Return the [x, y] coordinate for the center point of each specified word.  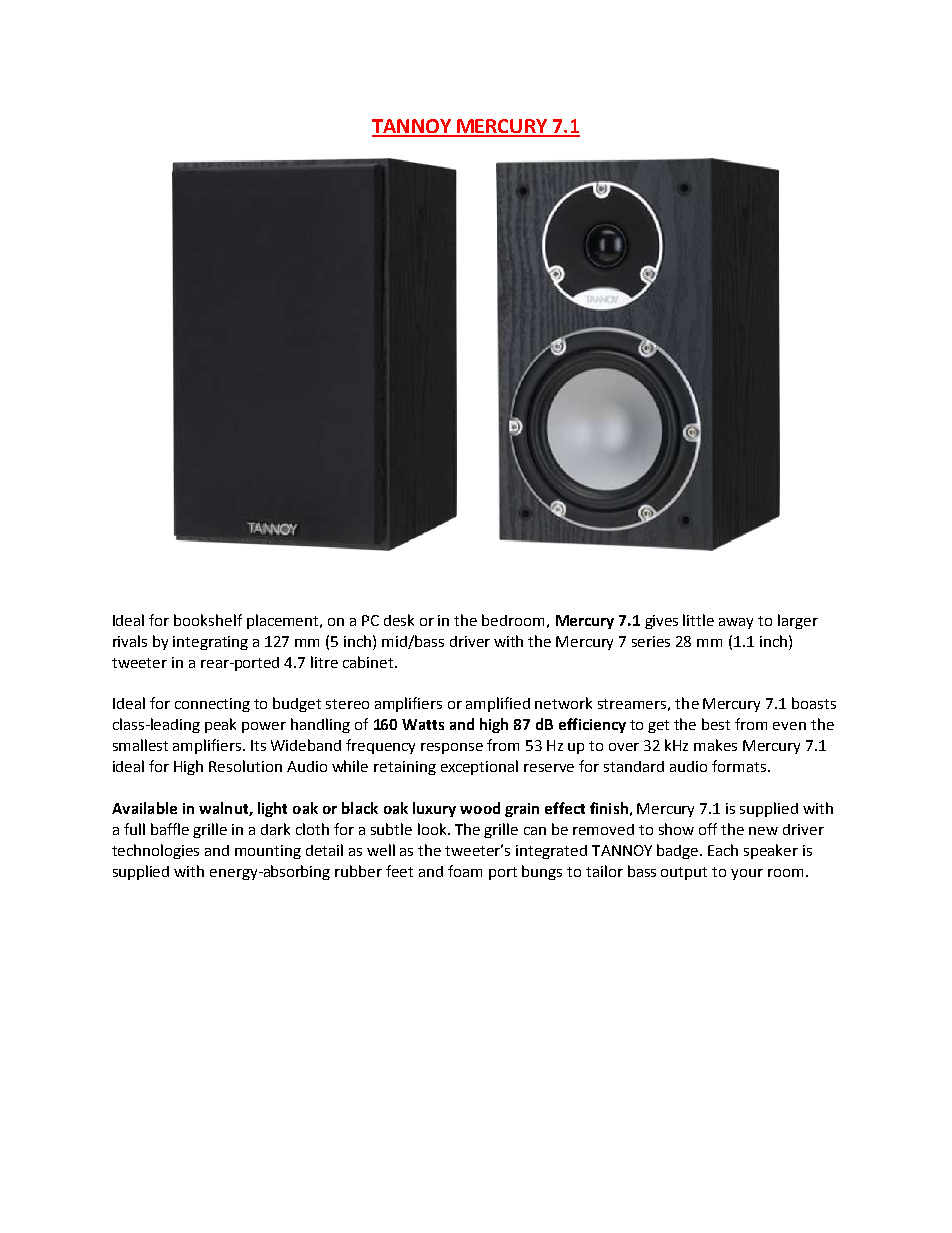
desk [399, 620]
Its [258, 745]
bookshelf [208, 620]
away [736, 623]
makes [715, 745]
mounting [268, 852]
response [452, 748]
